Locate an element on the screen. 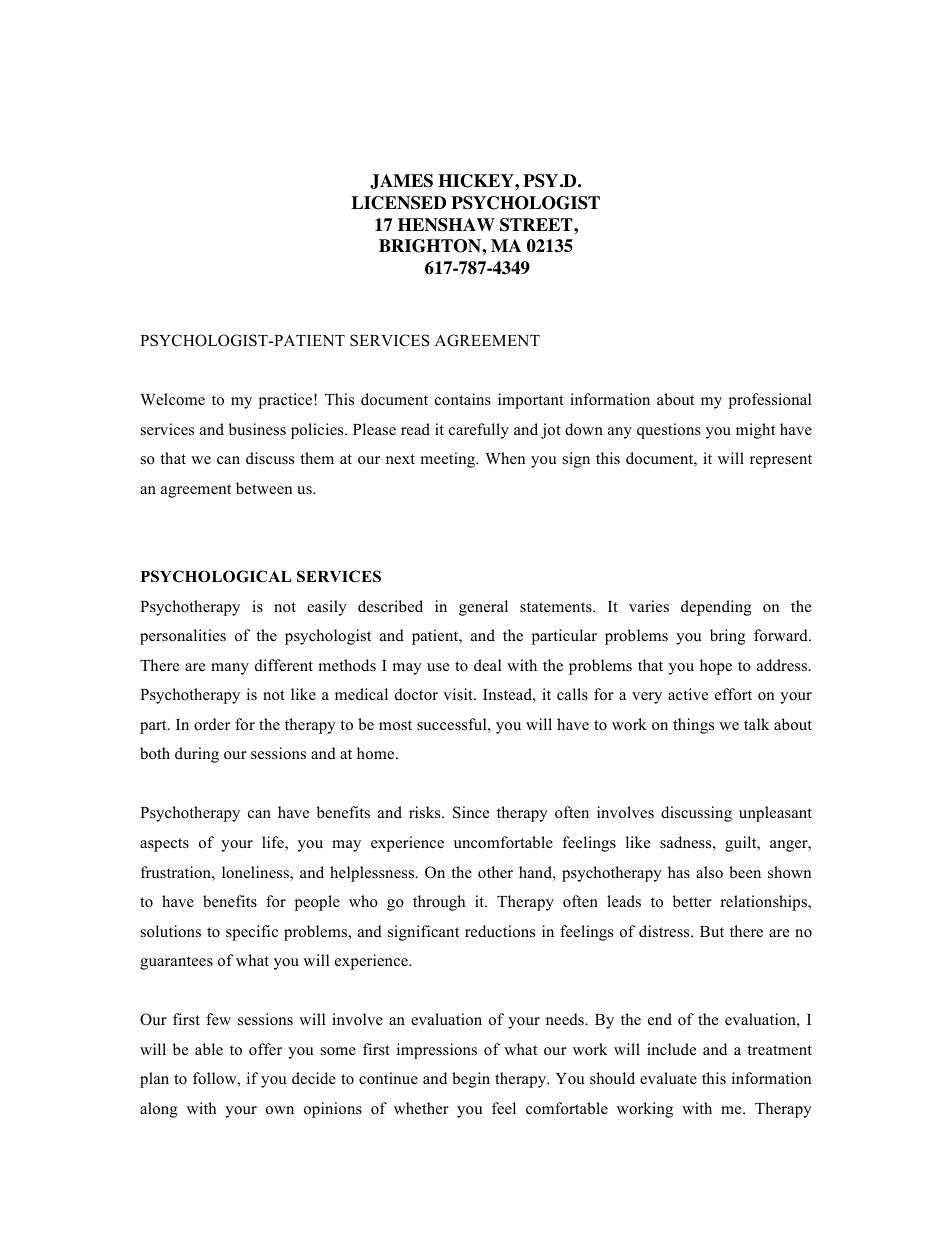  begin is located at coordinates (471, 1080).
